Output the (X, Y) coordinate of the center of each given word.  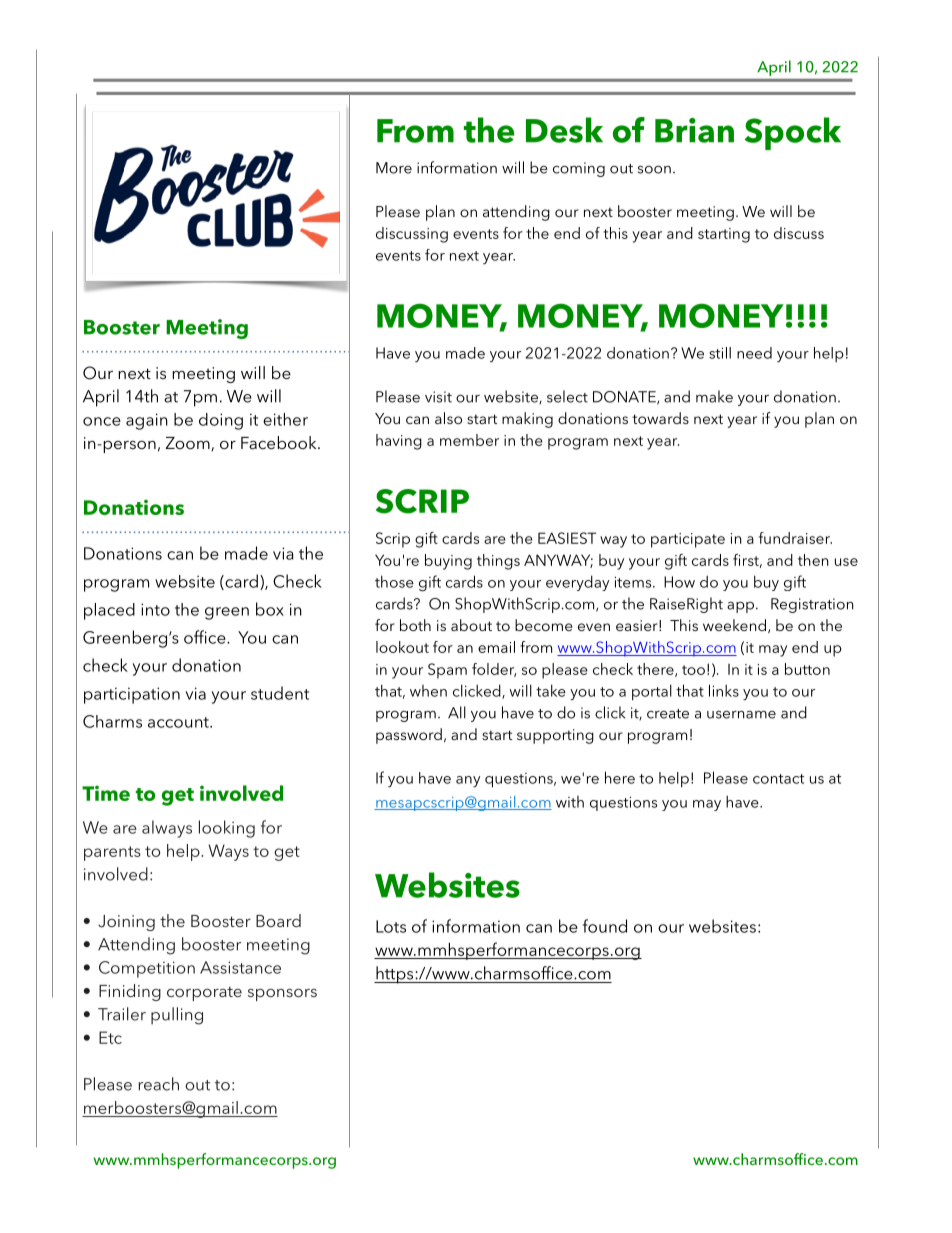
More (394, 168)
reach (158, 1084)
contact (778, 779)
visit (438, 397)
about (471, 625)
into (155, 609)
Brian (694, 130)
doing (221, 421)
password (409, 736)
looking (227, 829)
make (714, 396)
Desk (564, 130)
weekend (734, 625)
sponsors (282, 995)
